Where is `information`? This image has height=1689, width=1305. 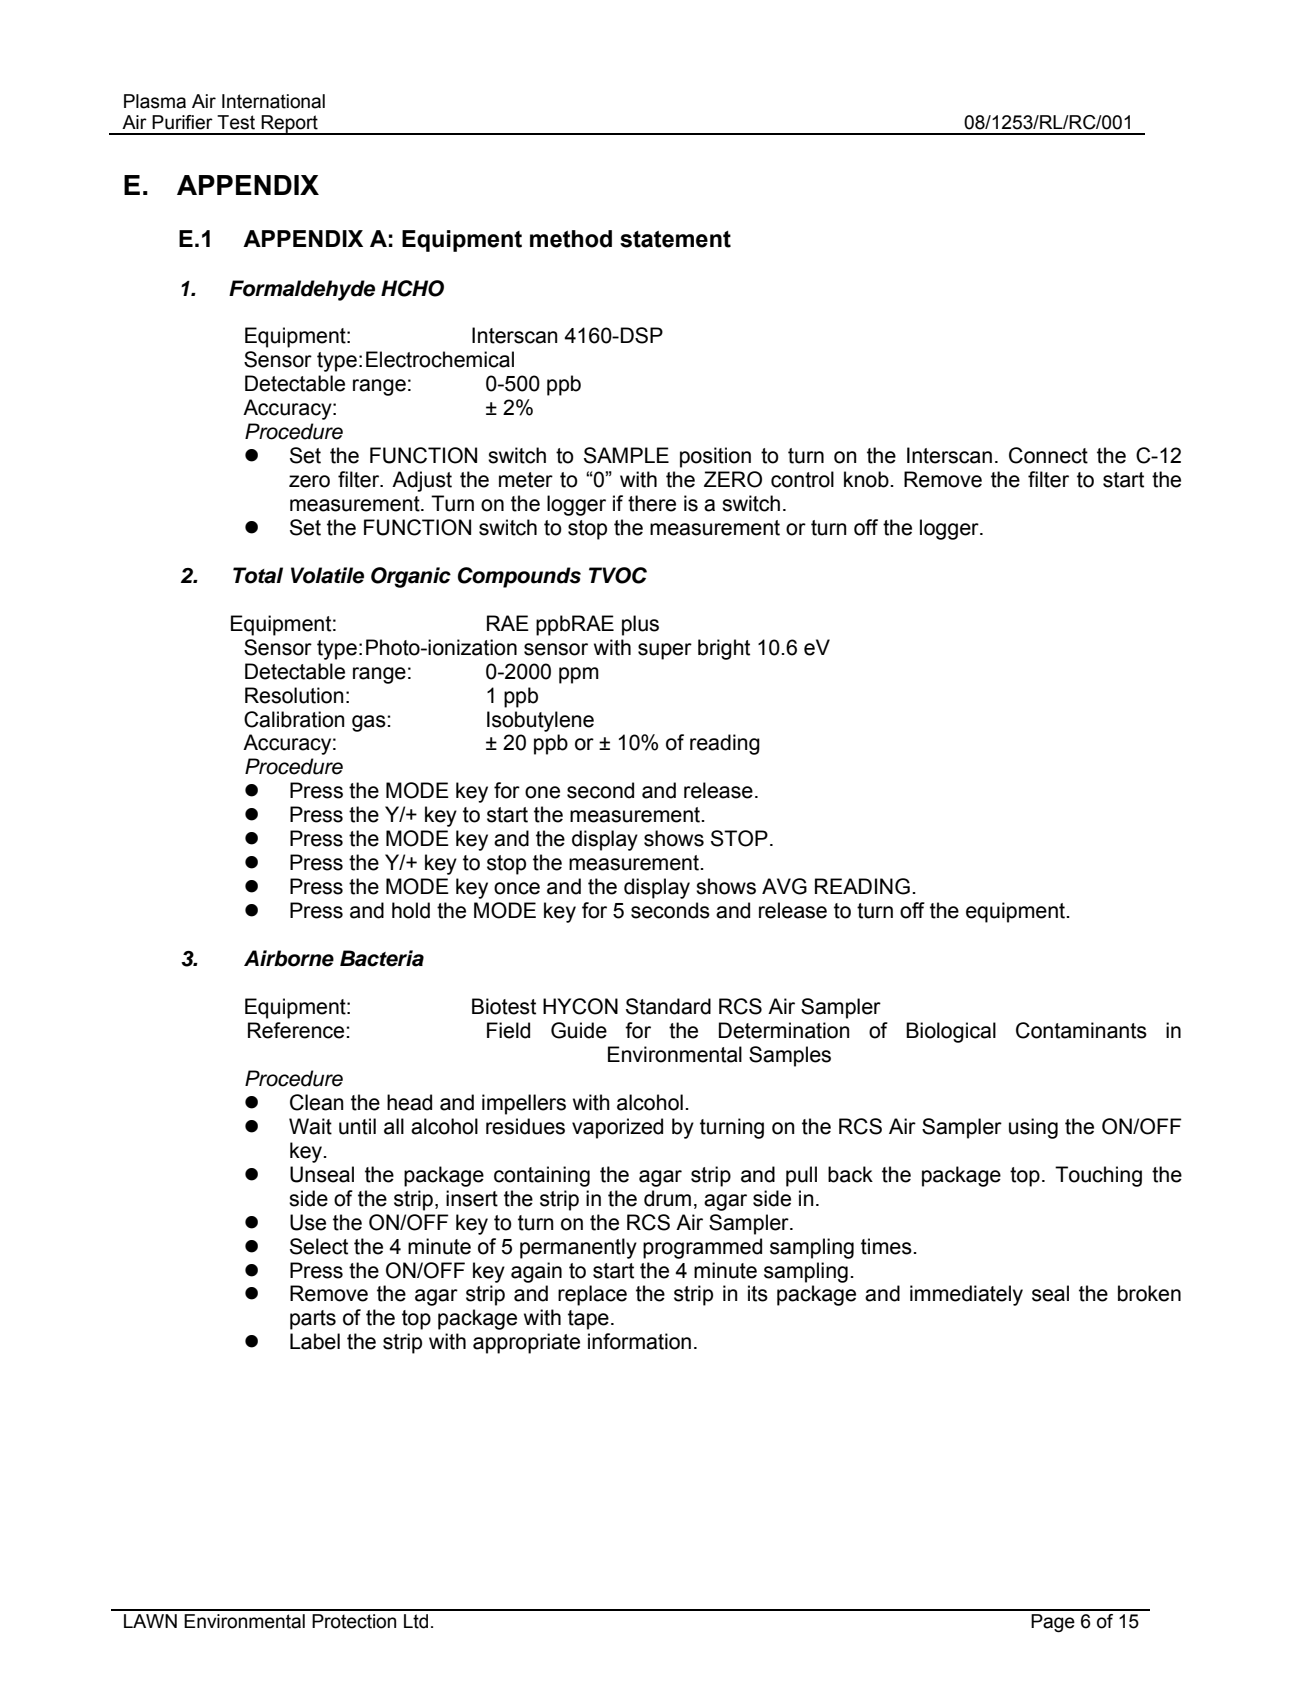 information is located at coordinates (639, 1341).
